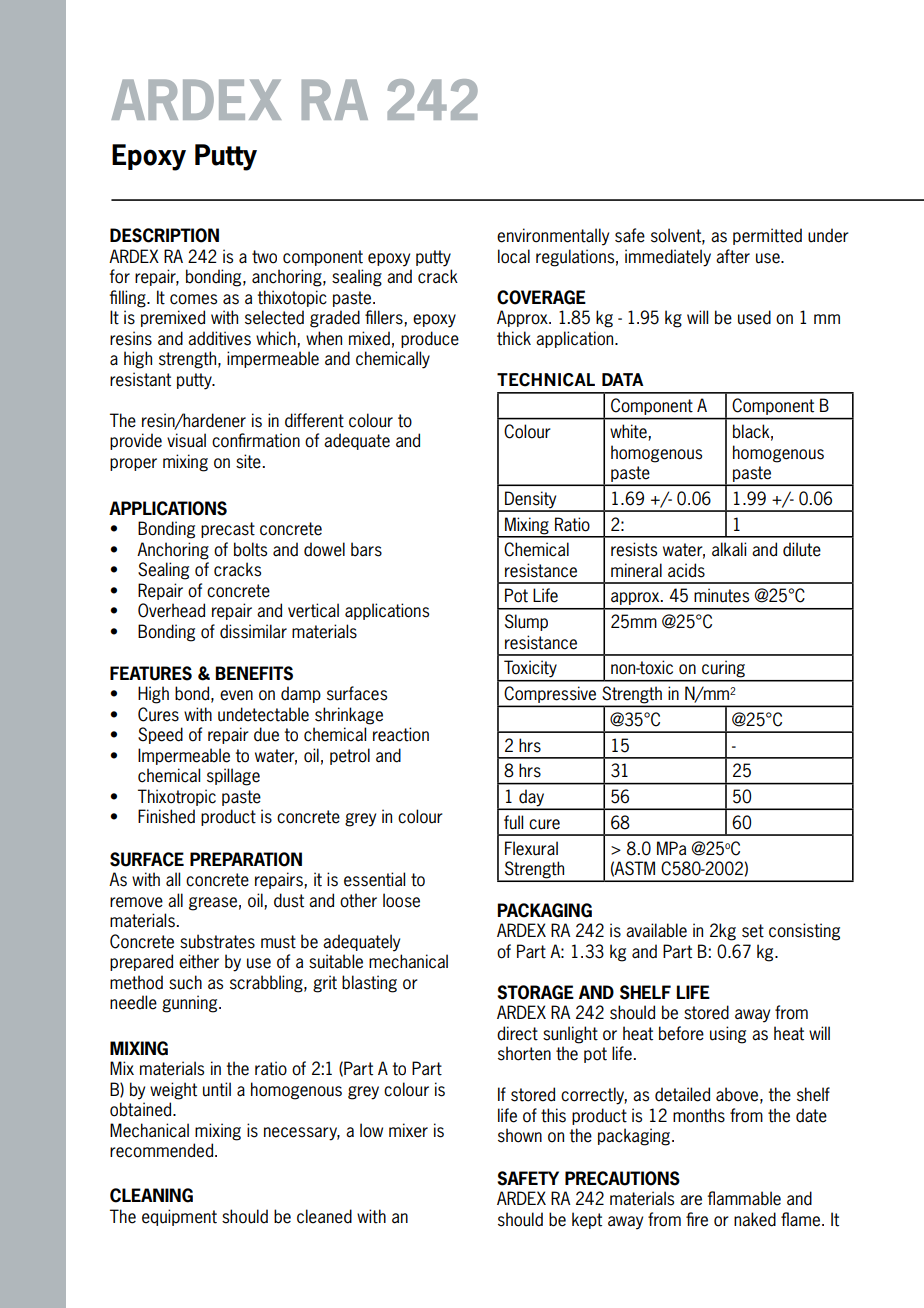 This screenshot has width=924, height=1308. I want to click on after, so click(733, 256).
